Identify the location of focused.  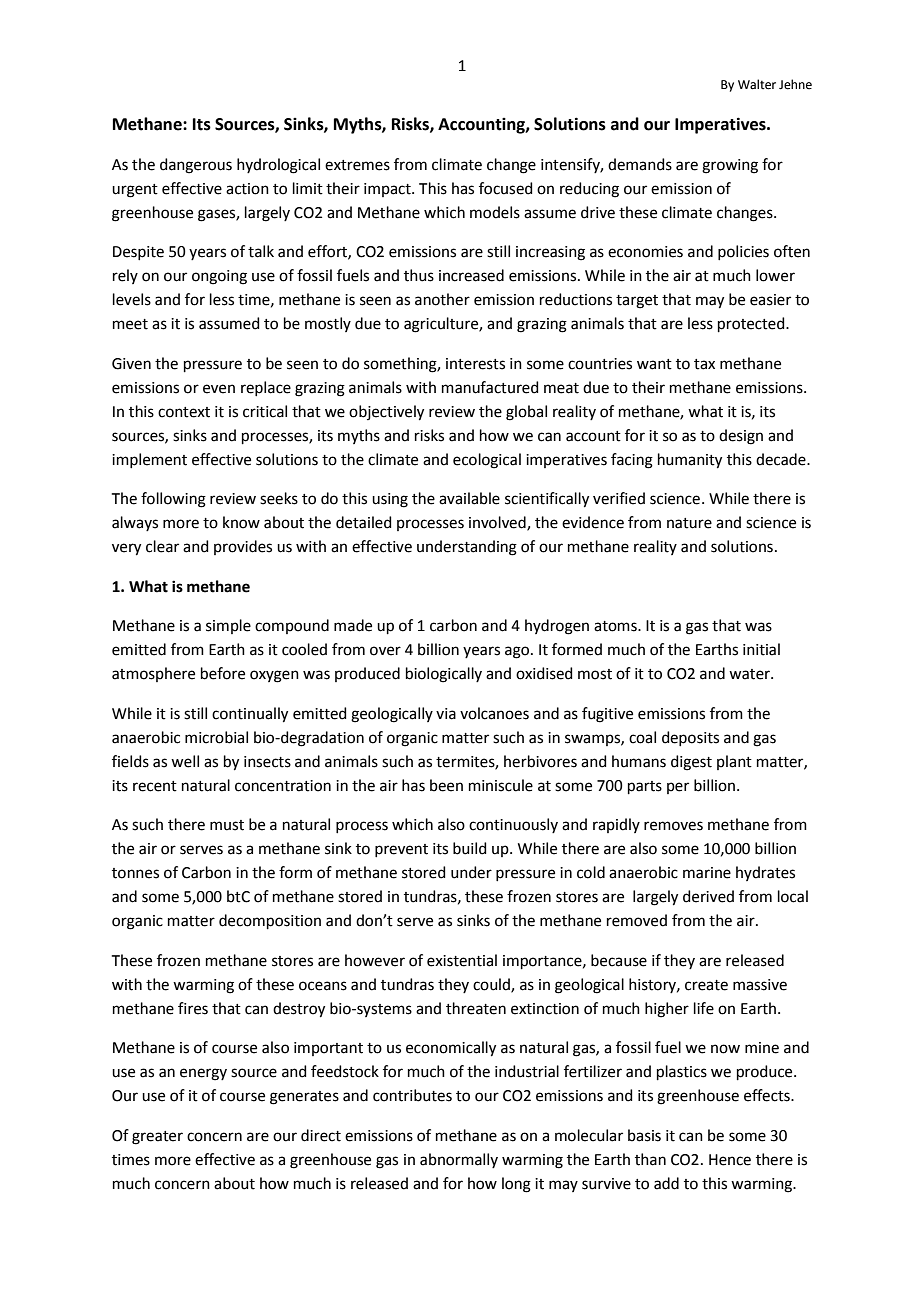
(506, 188).
